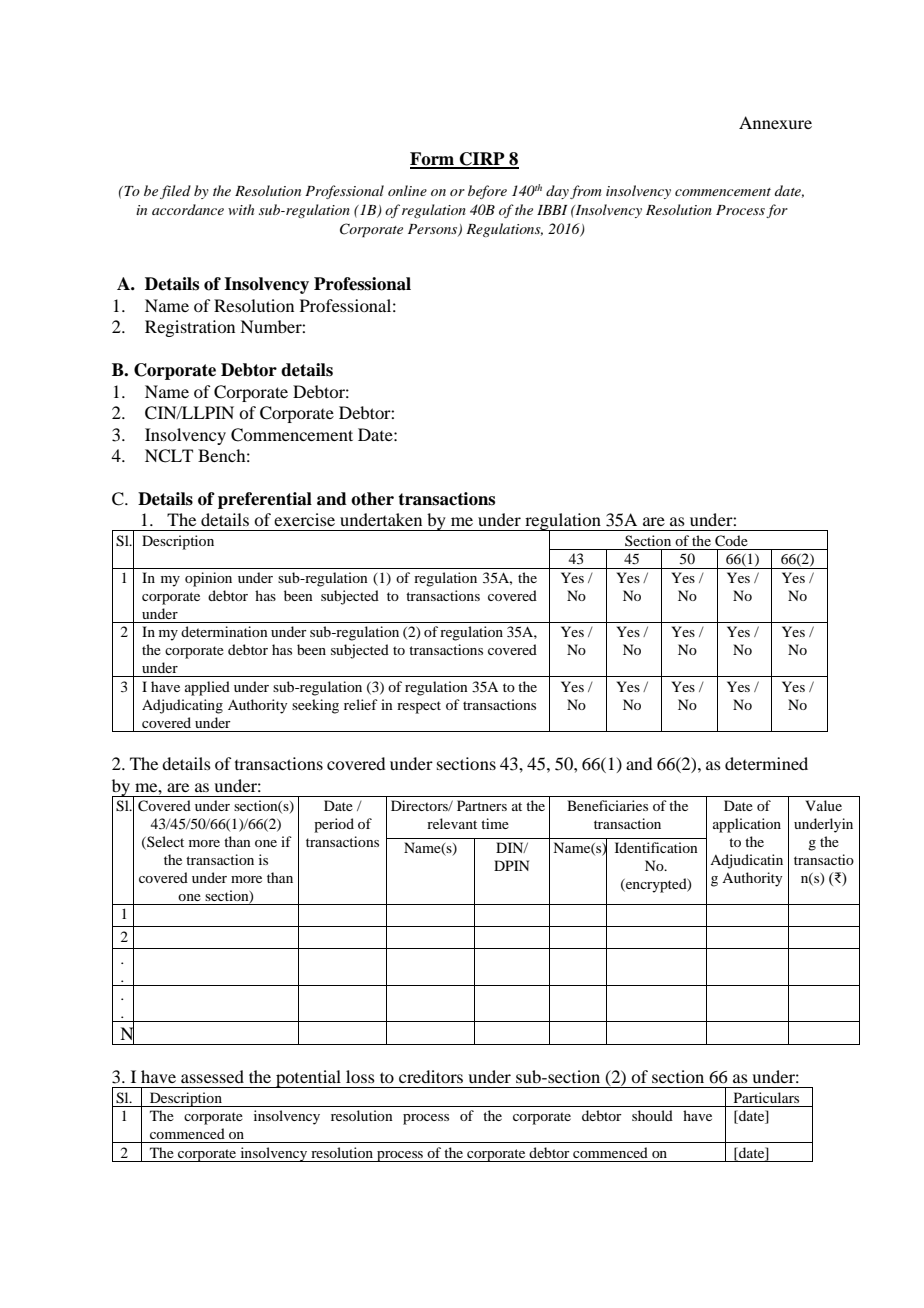 The width and height of the screenshot is (924, 1308). Describe the element at coordinates (224, 631) in the screenshot. I see `determination` at that location.
